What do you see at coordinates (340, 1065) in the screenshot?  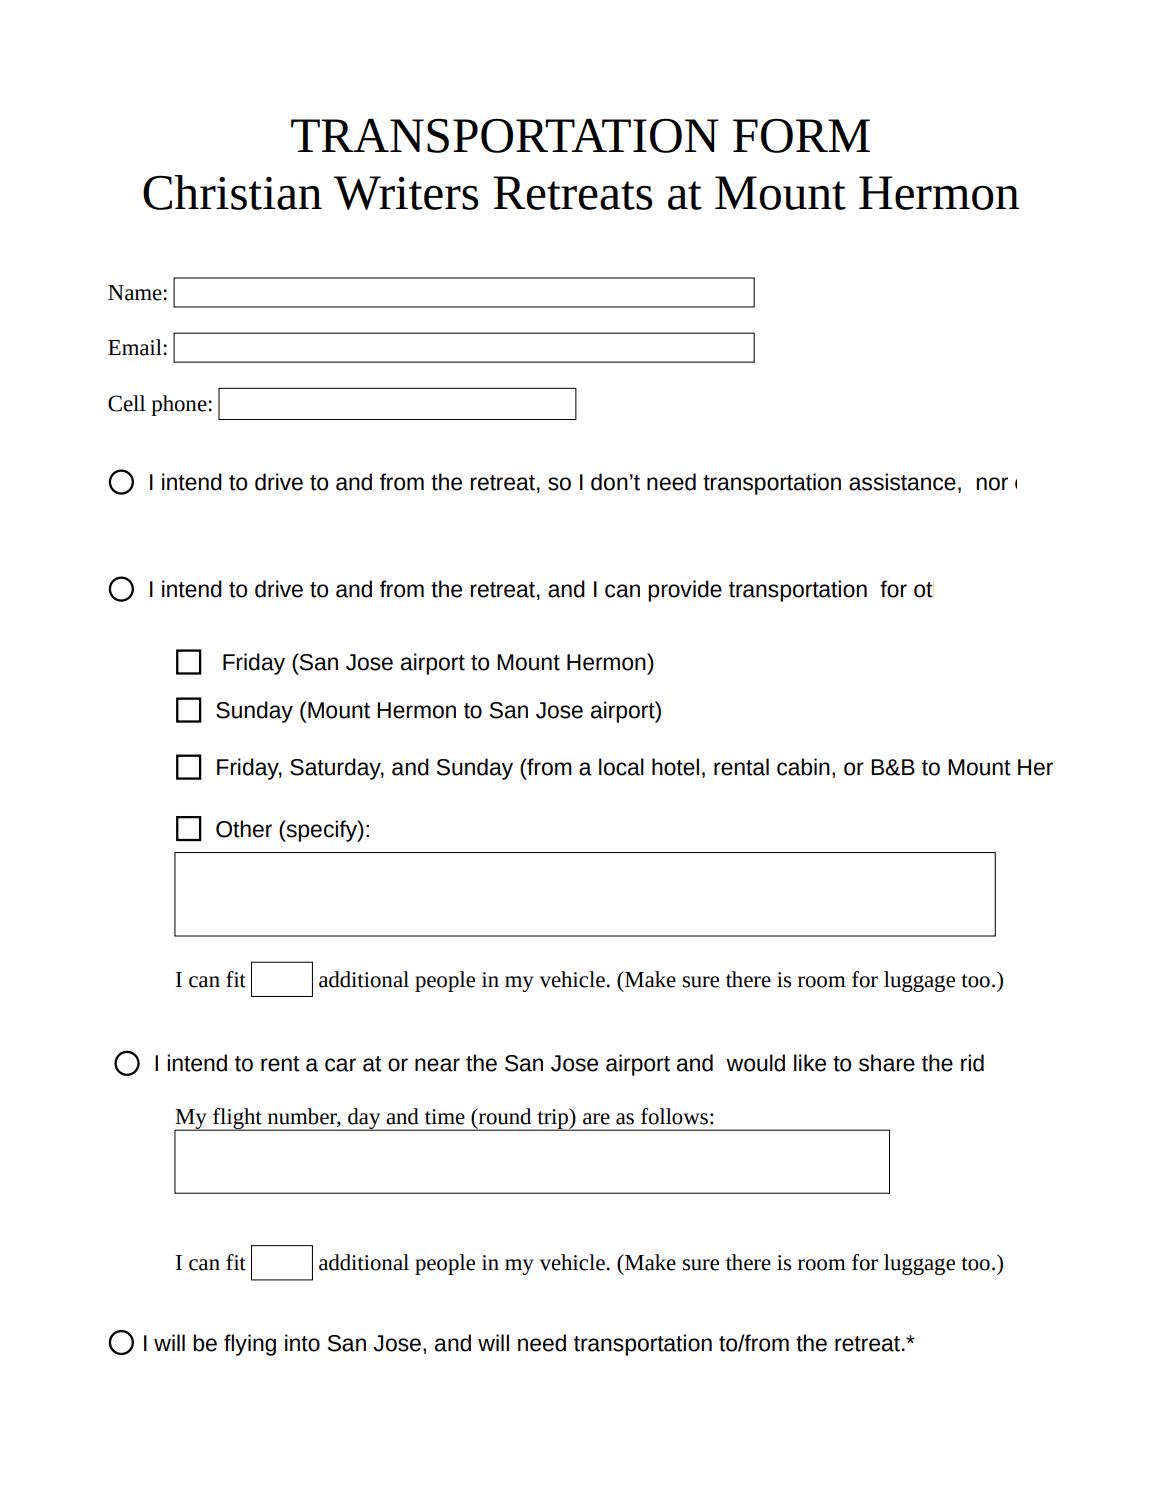 I see `car` at bounding box center [340, 1065].
